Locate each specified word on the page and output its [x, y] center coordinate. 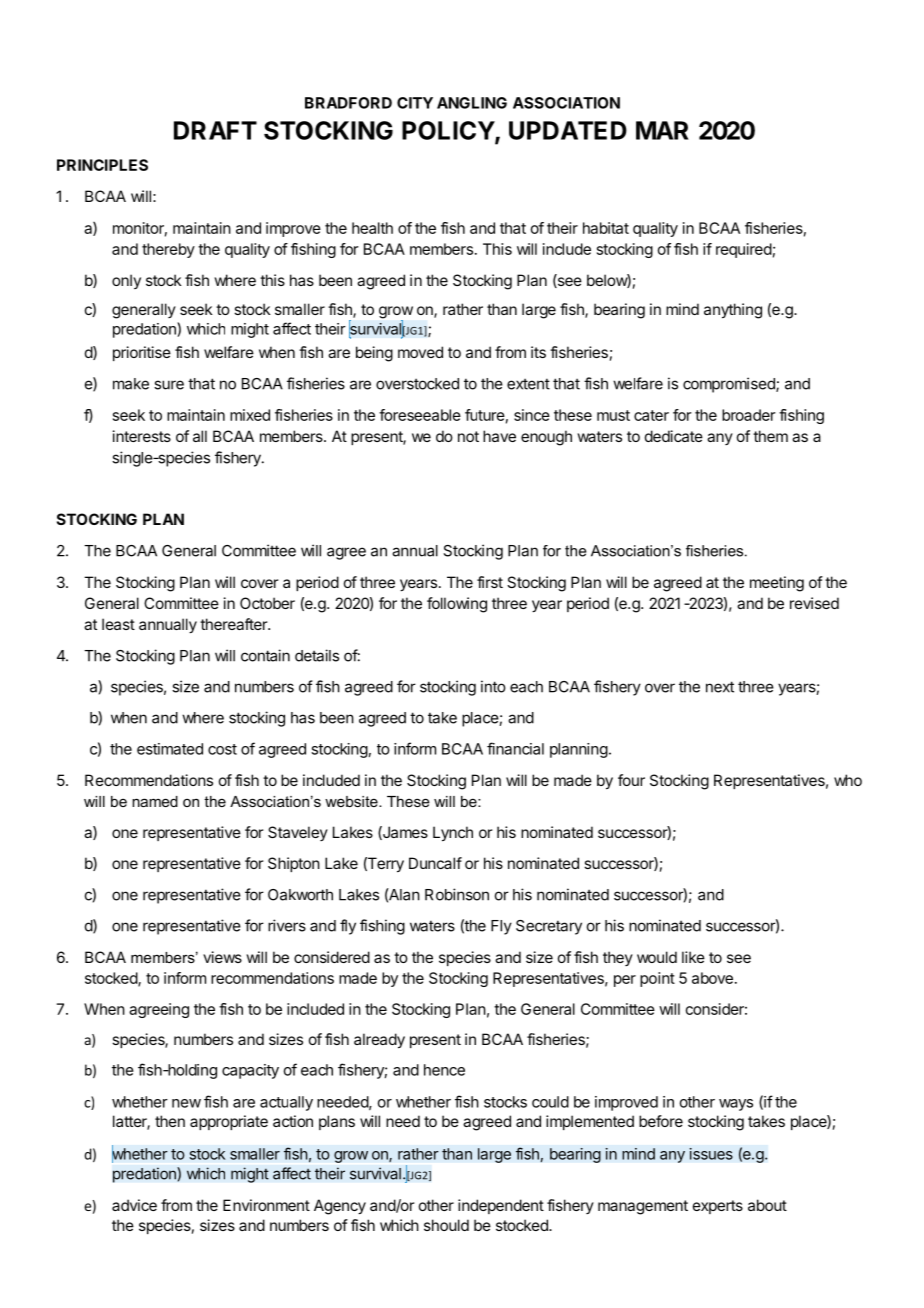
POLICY [449, 131]
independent [501, 1206]
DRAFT [215, 130]
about [767, 1205]
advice [134, 1205]
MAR [662, 130]
